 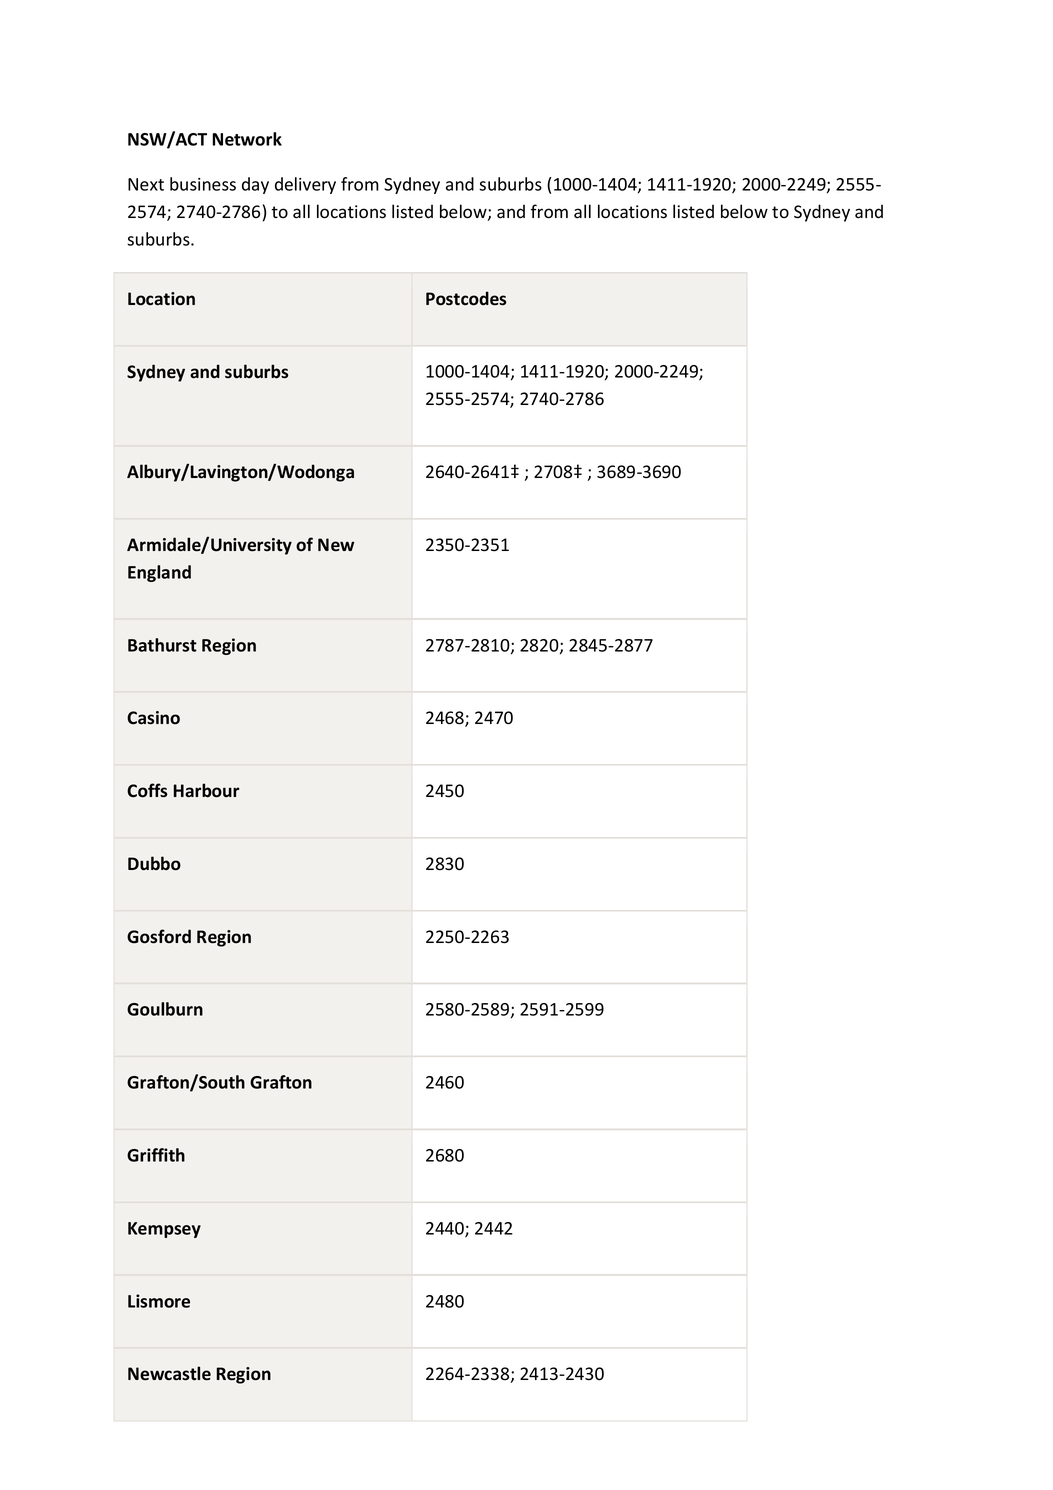 I want to click on Griffith, so click(x=156, y=1155).
